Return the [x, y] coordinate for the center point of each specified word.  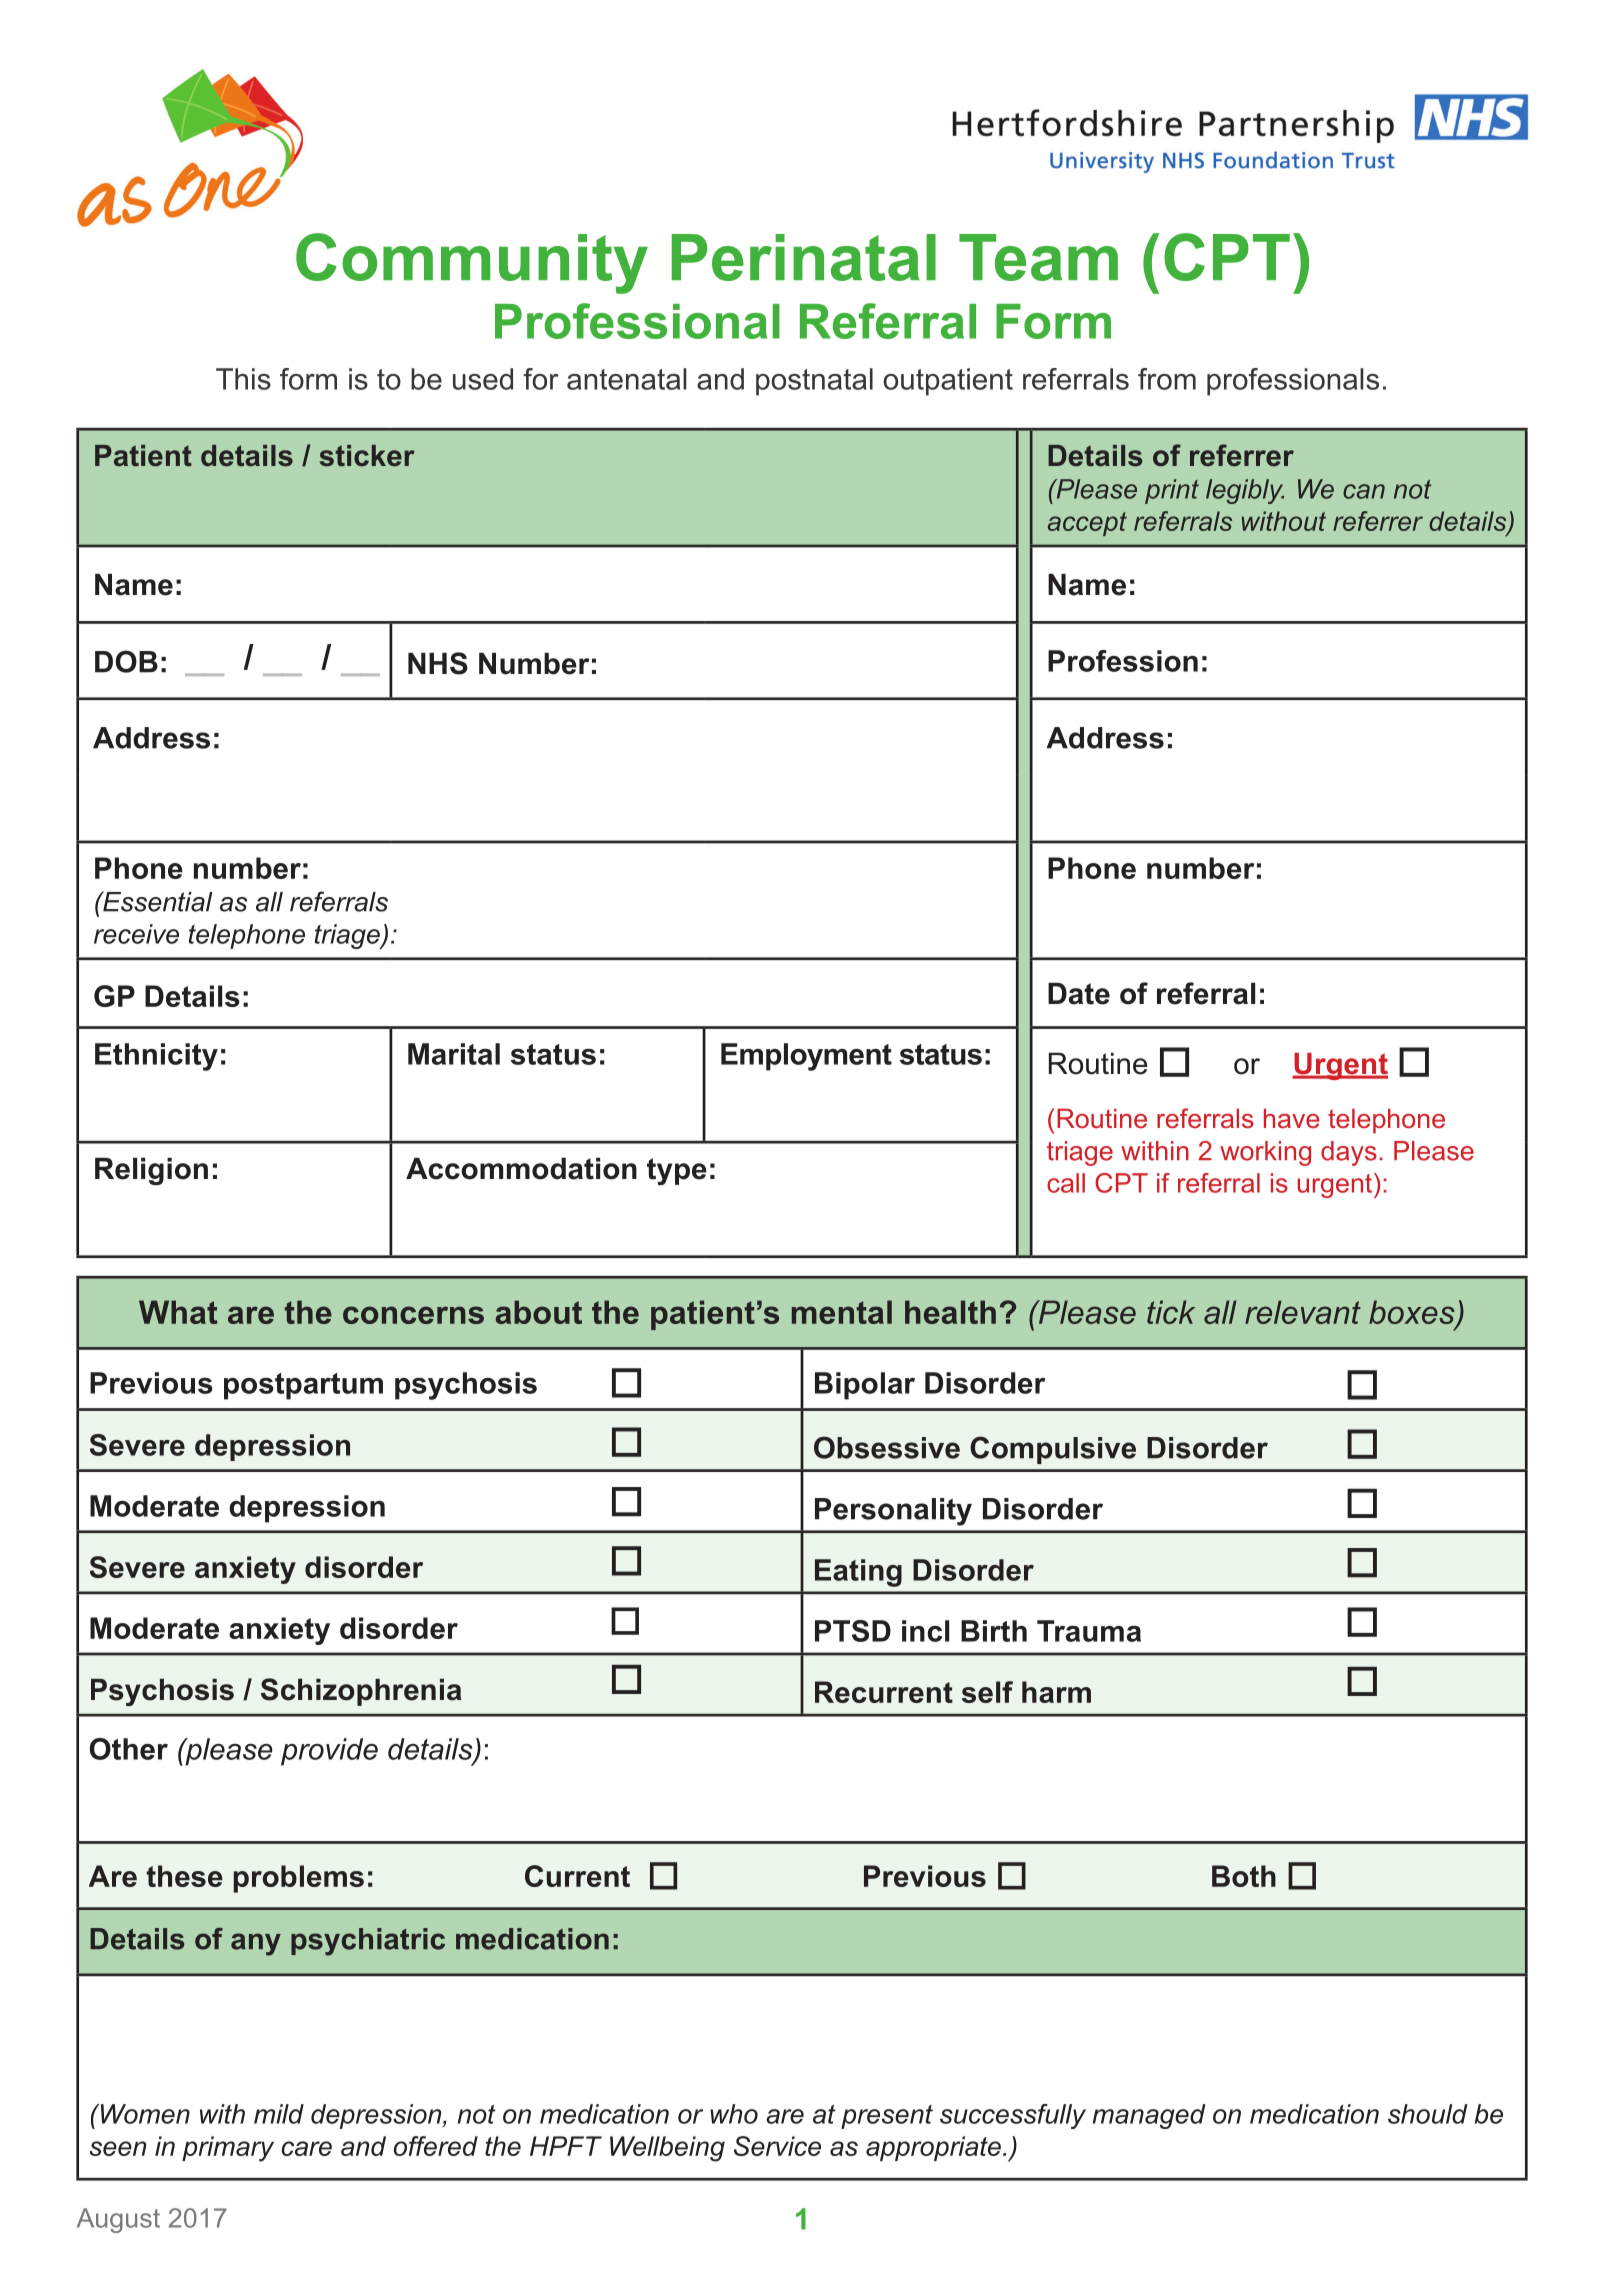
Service [777, 2146]
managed [1149, 2116]
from [1167, 379]
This [243, 379]
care [307, 2148]
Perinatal [804, 257]
